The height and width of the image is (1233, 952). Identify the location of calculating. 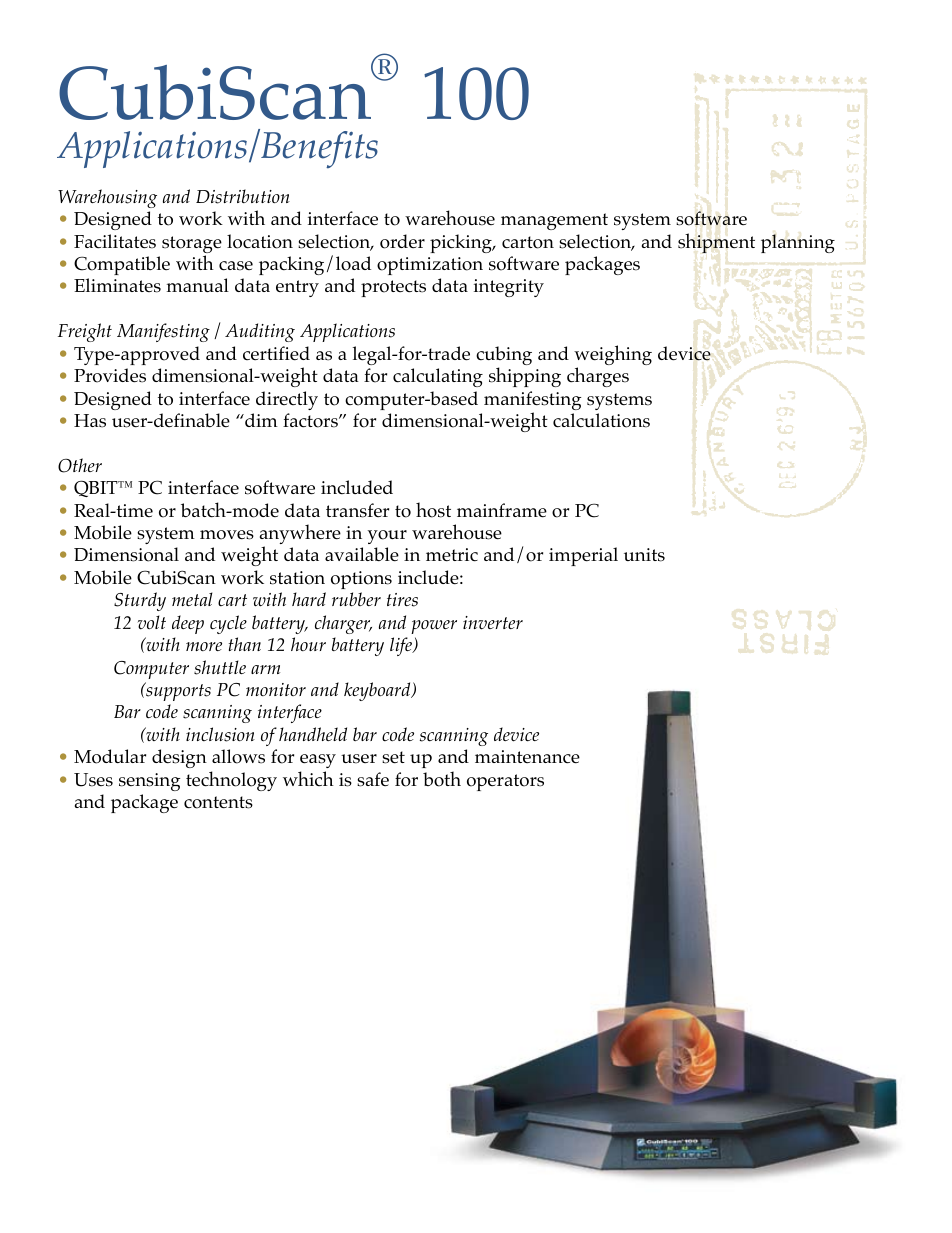
(438, 377).
